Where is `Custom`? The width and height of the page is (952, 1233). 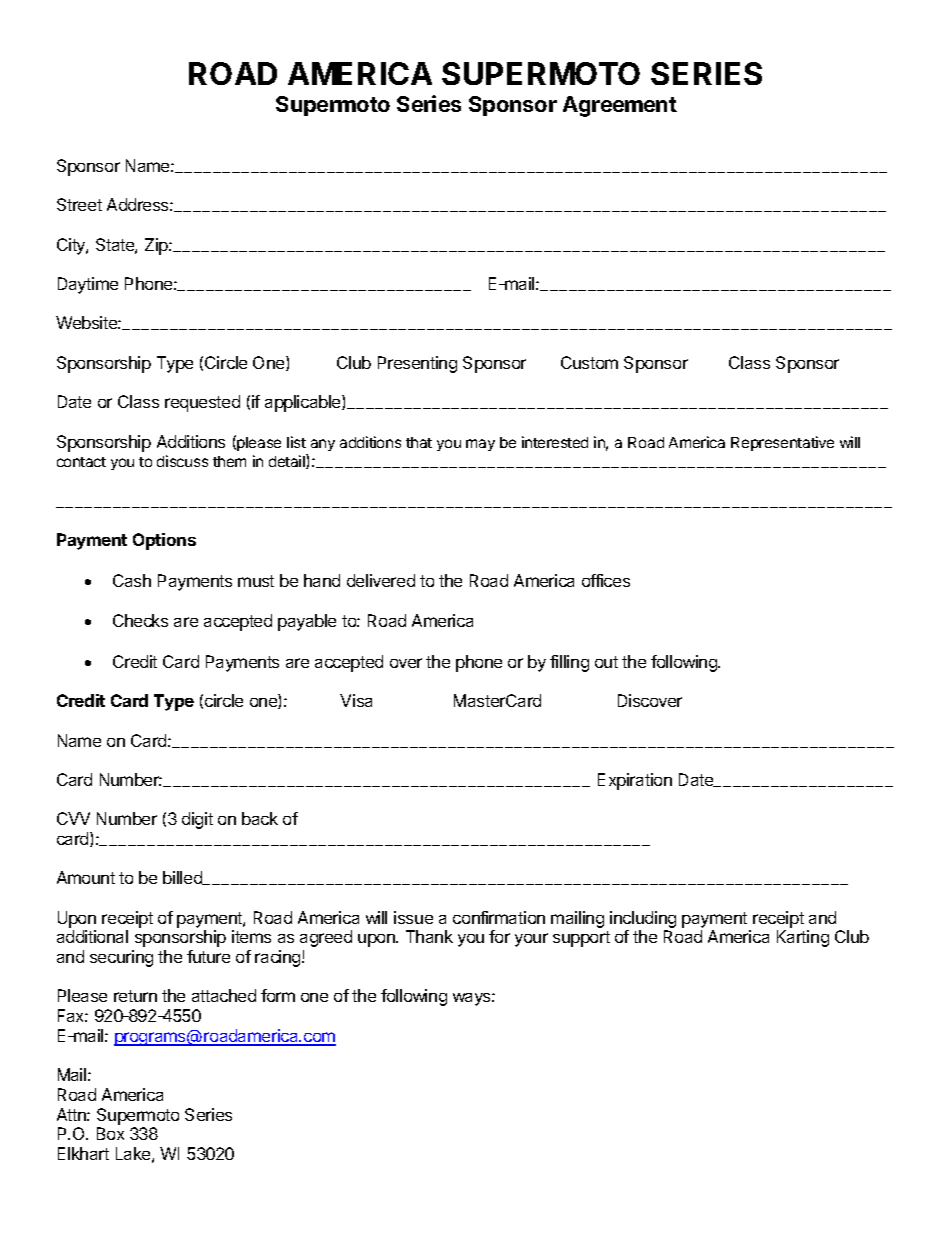 Custom is located at coordinates (589, 362).
